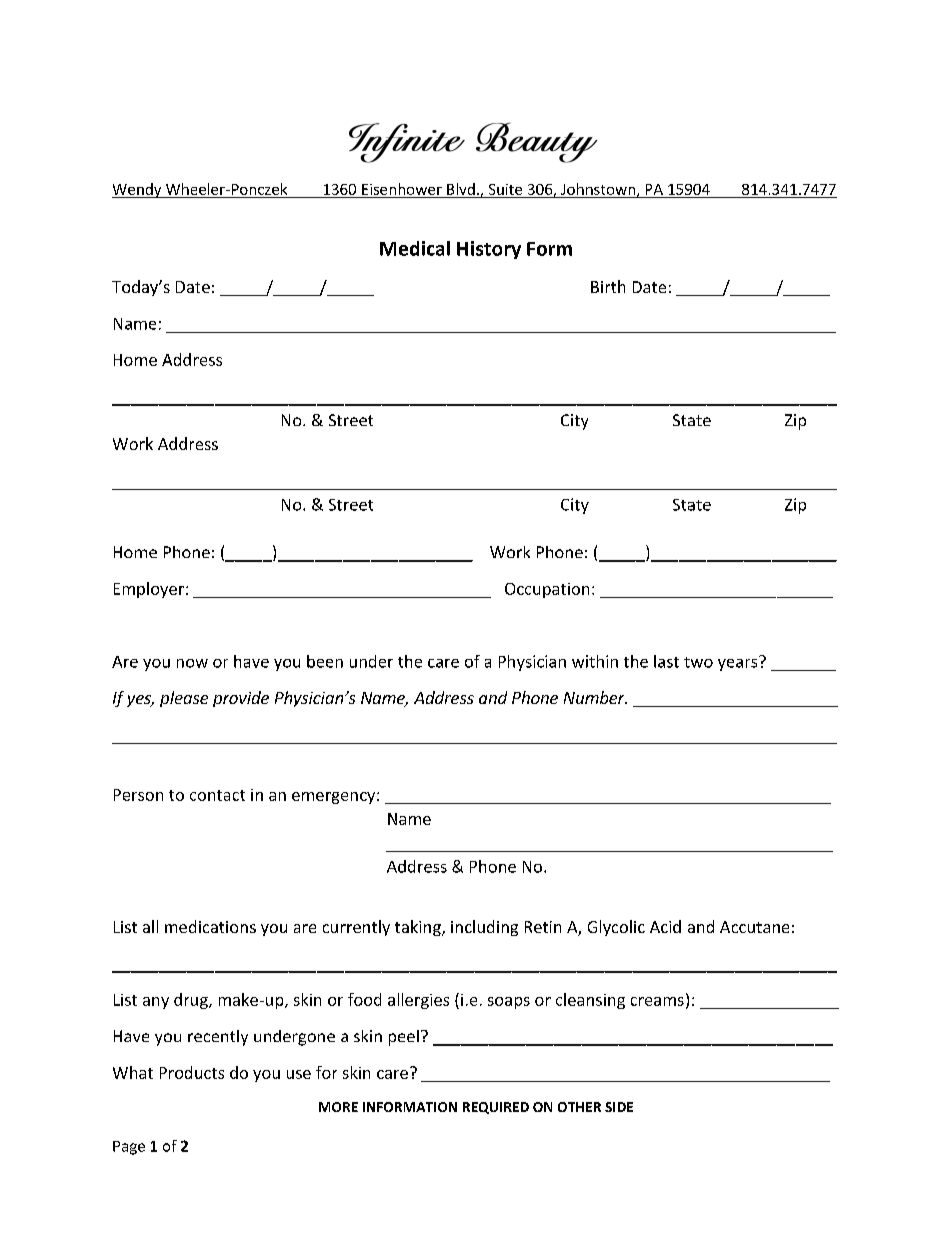 This screenshot has width=952, height=1233. What do you see at coordinates (325, 661) in the screenshot?
I see `been` at bounding box center [325, 661].
